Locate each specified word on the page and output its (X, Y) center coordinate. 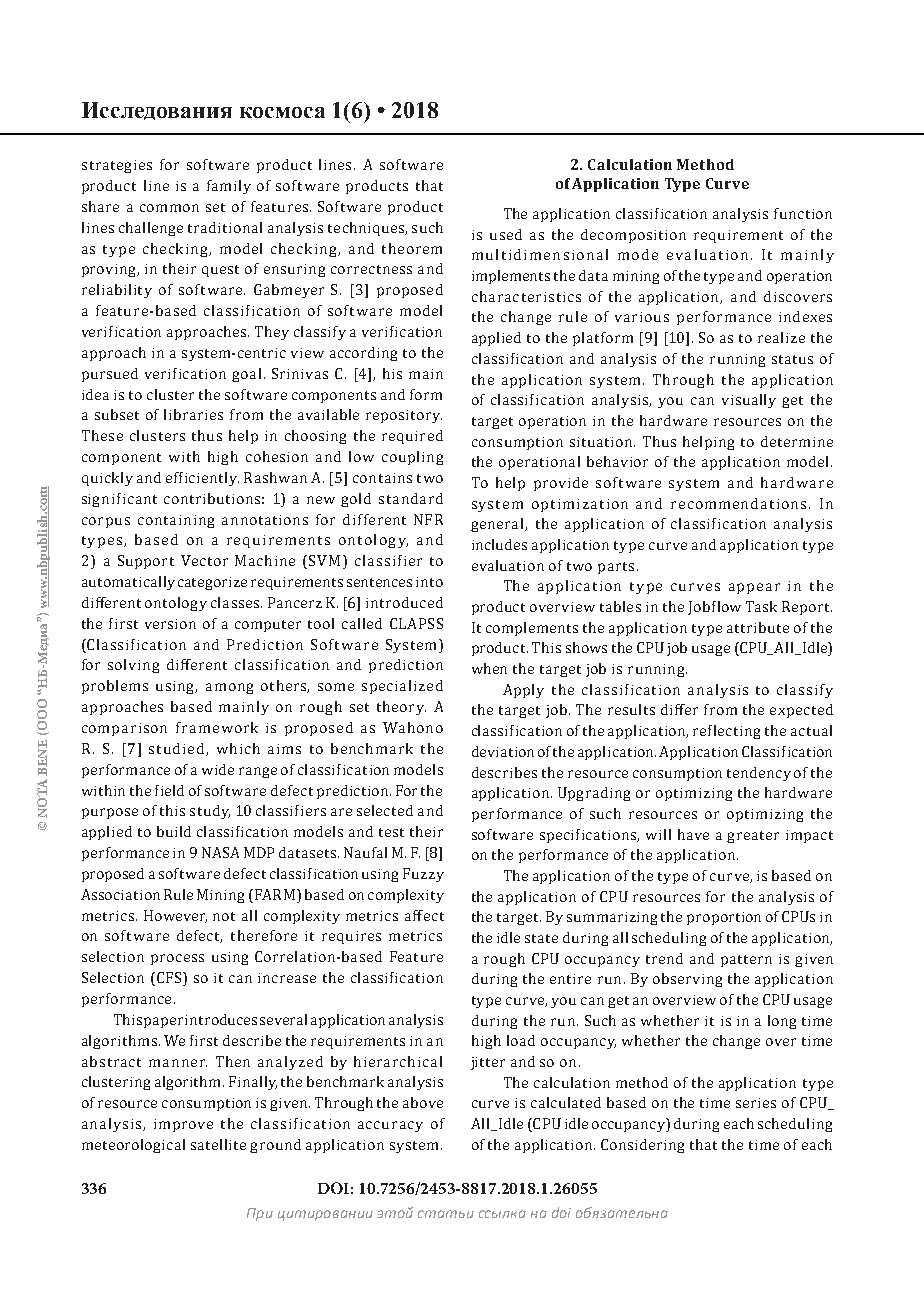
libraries (193, 414)
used (506, 234)
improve (183, 1125)
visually (749, 401)
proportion (724, 918)
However (175, 916)
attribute (758, 627)
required (412, 437)
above (423, 1102)
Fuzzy (423, 875)
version (170, 624)
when (489, 668)
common (169, 208)
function (803, 213)
